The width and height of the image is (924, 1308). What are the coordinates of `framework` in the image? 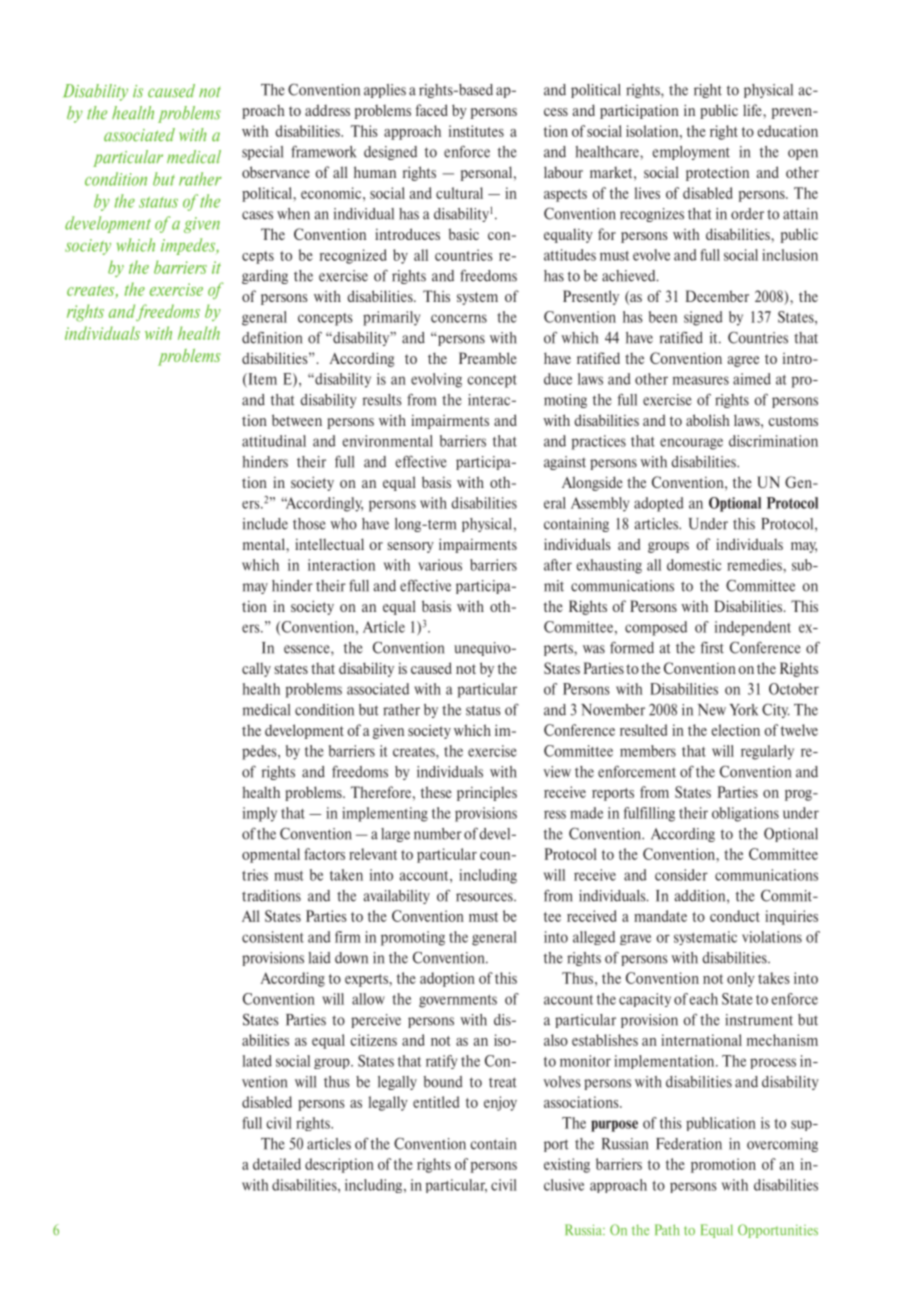 It's located at (323, 152).
